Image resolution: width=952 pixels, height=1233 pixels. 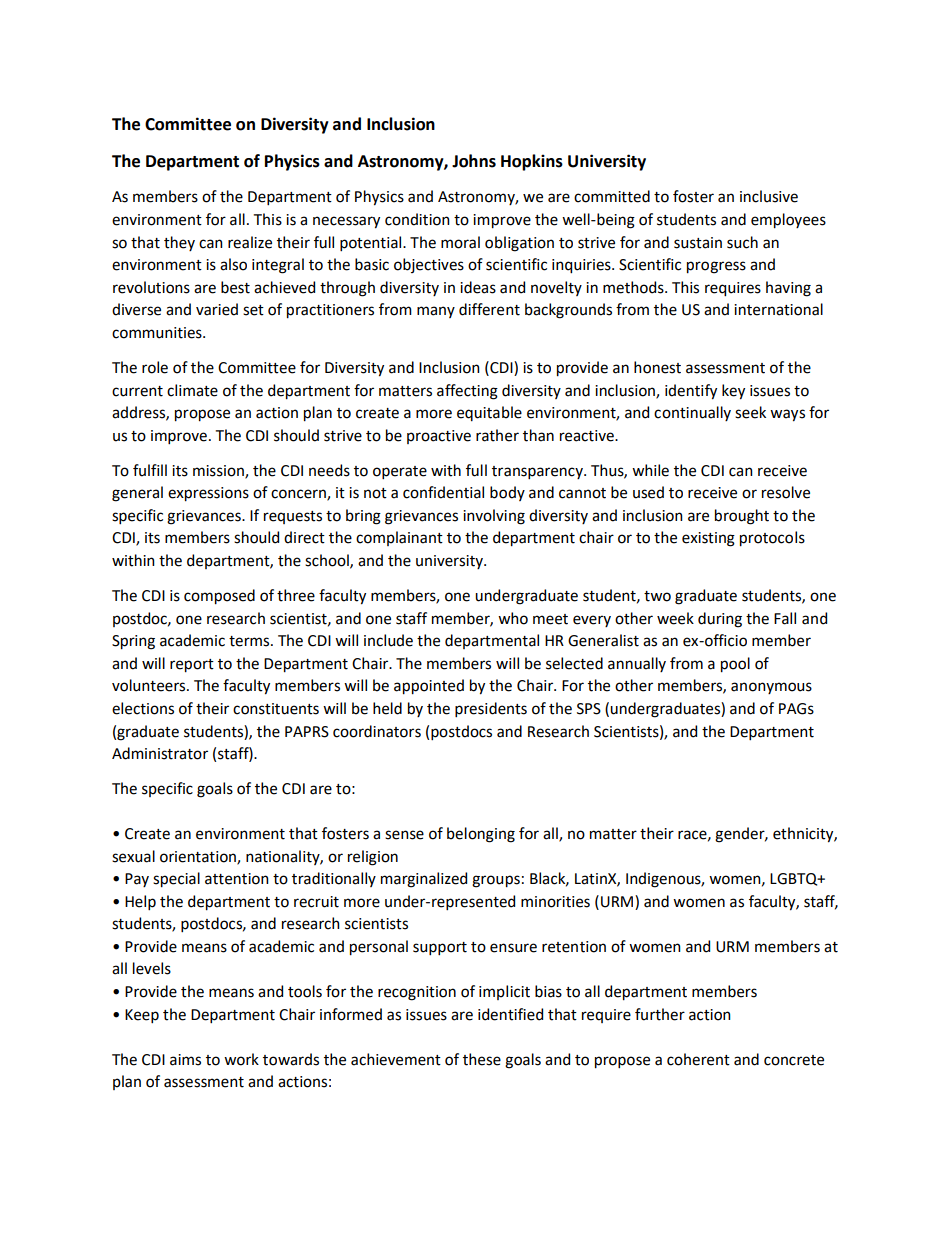 What do you see at coordinates (474, 161) in the document?
I see `Johns` at bounding box center [474, 161].
